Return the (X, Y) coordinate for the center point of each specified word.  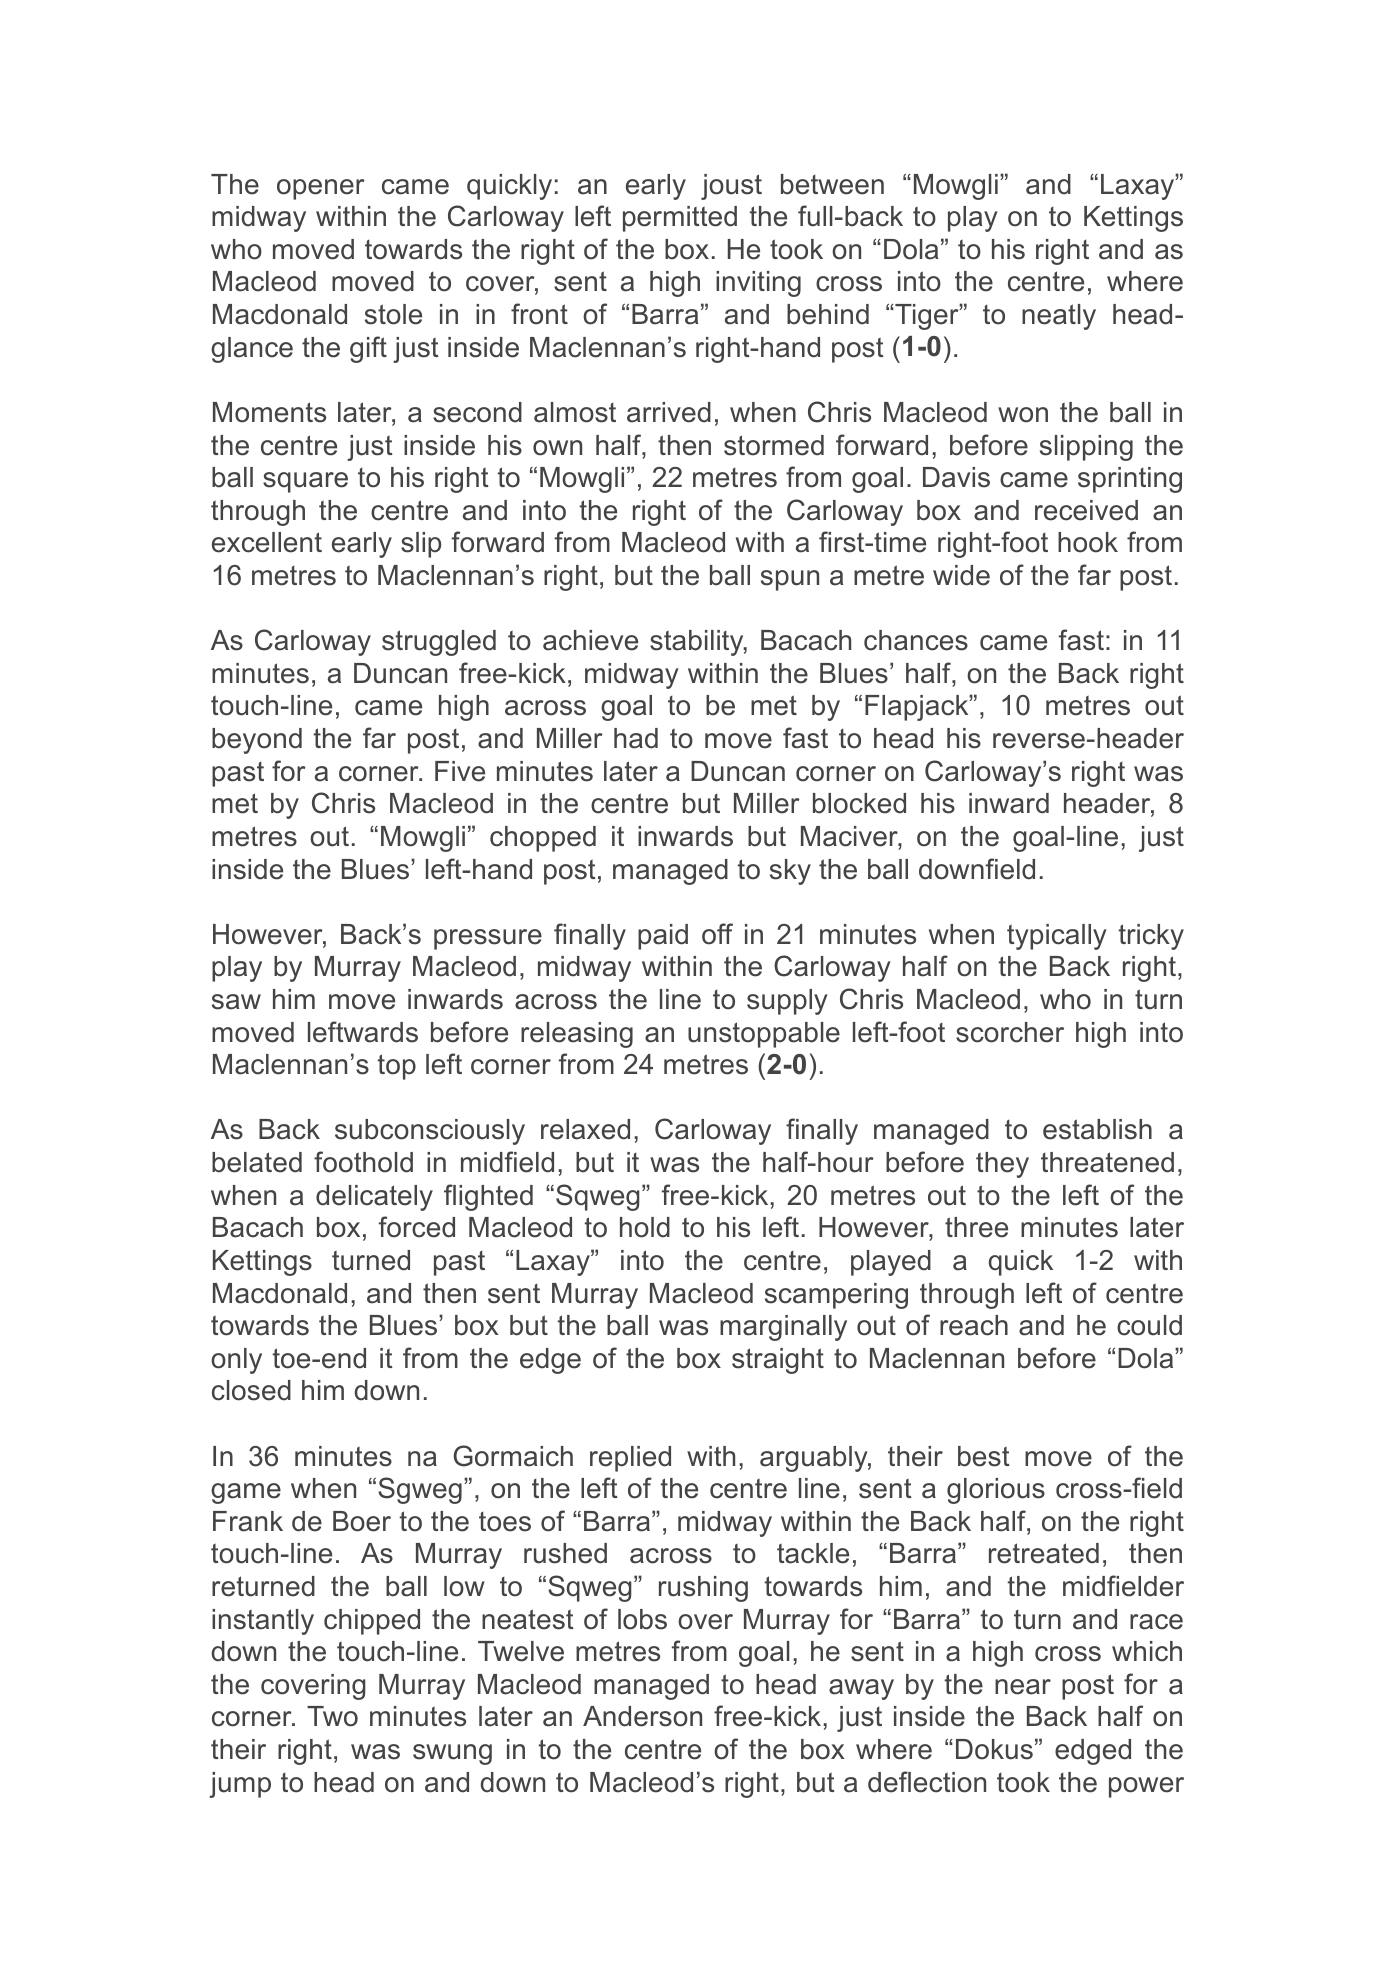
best (984, 1456)
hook (1088, 542)
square (305, 482)
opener (321, 189)
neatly (1059, 317)
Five (460, 771)
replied (630, 1459)
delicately (374, 1198)
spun (790, 580)
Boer (362, 1521)
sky (790, 872)
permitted (680, 219)
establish (1097, 1129)
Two (332, 1716)
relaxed (585, 1129)
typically (1057, 937)
